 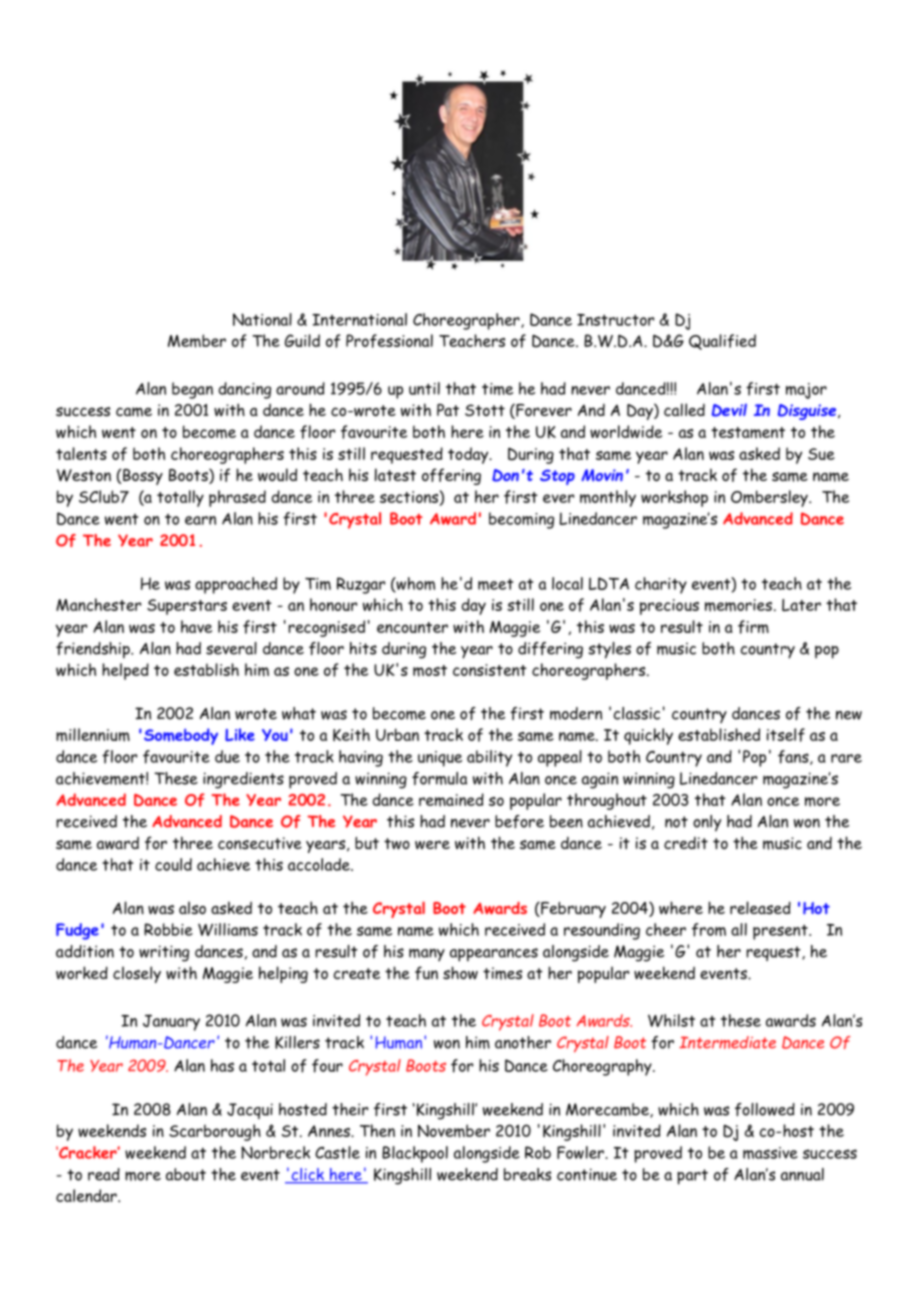 I want to click on meet, so click(x=495, y=584).
